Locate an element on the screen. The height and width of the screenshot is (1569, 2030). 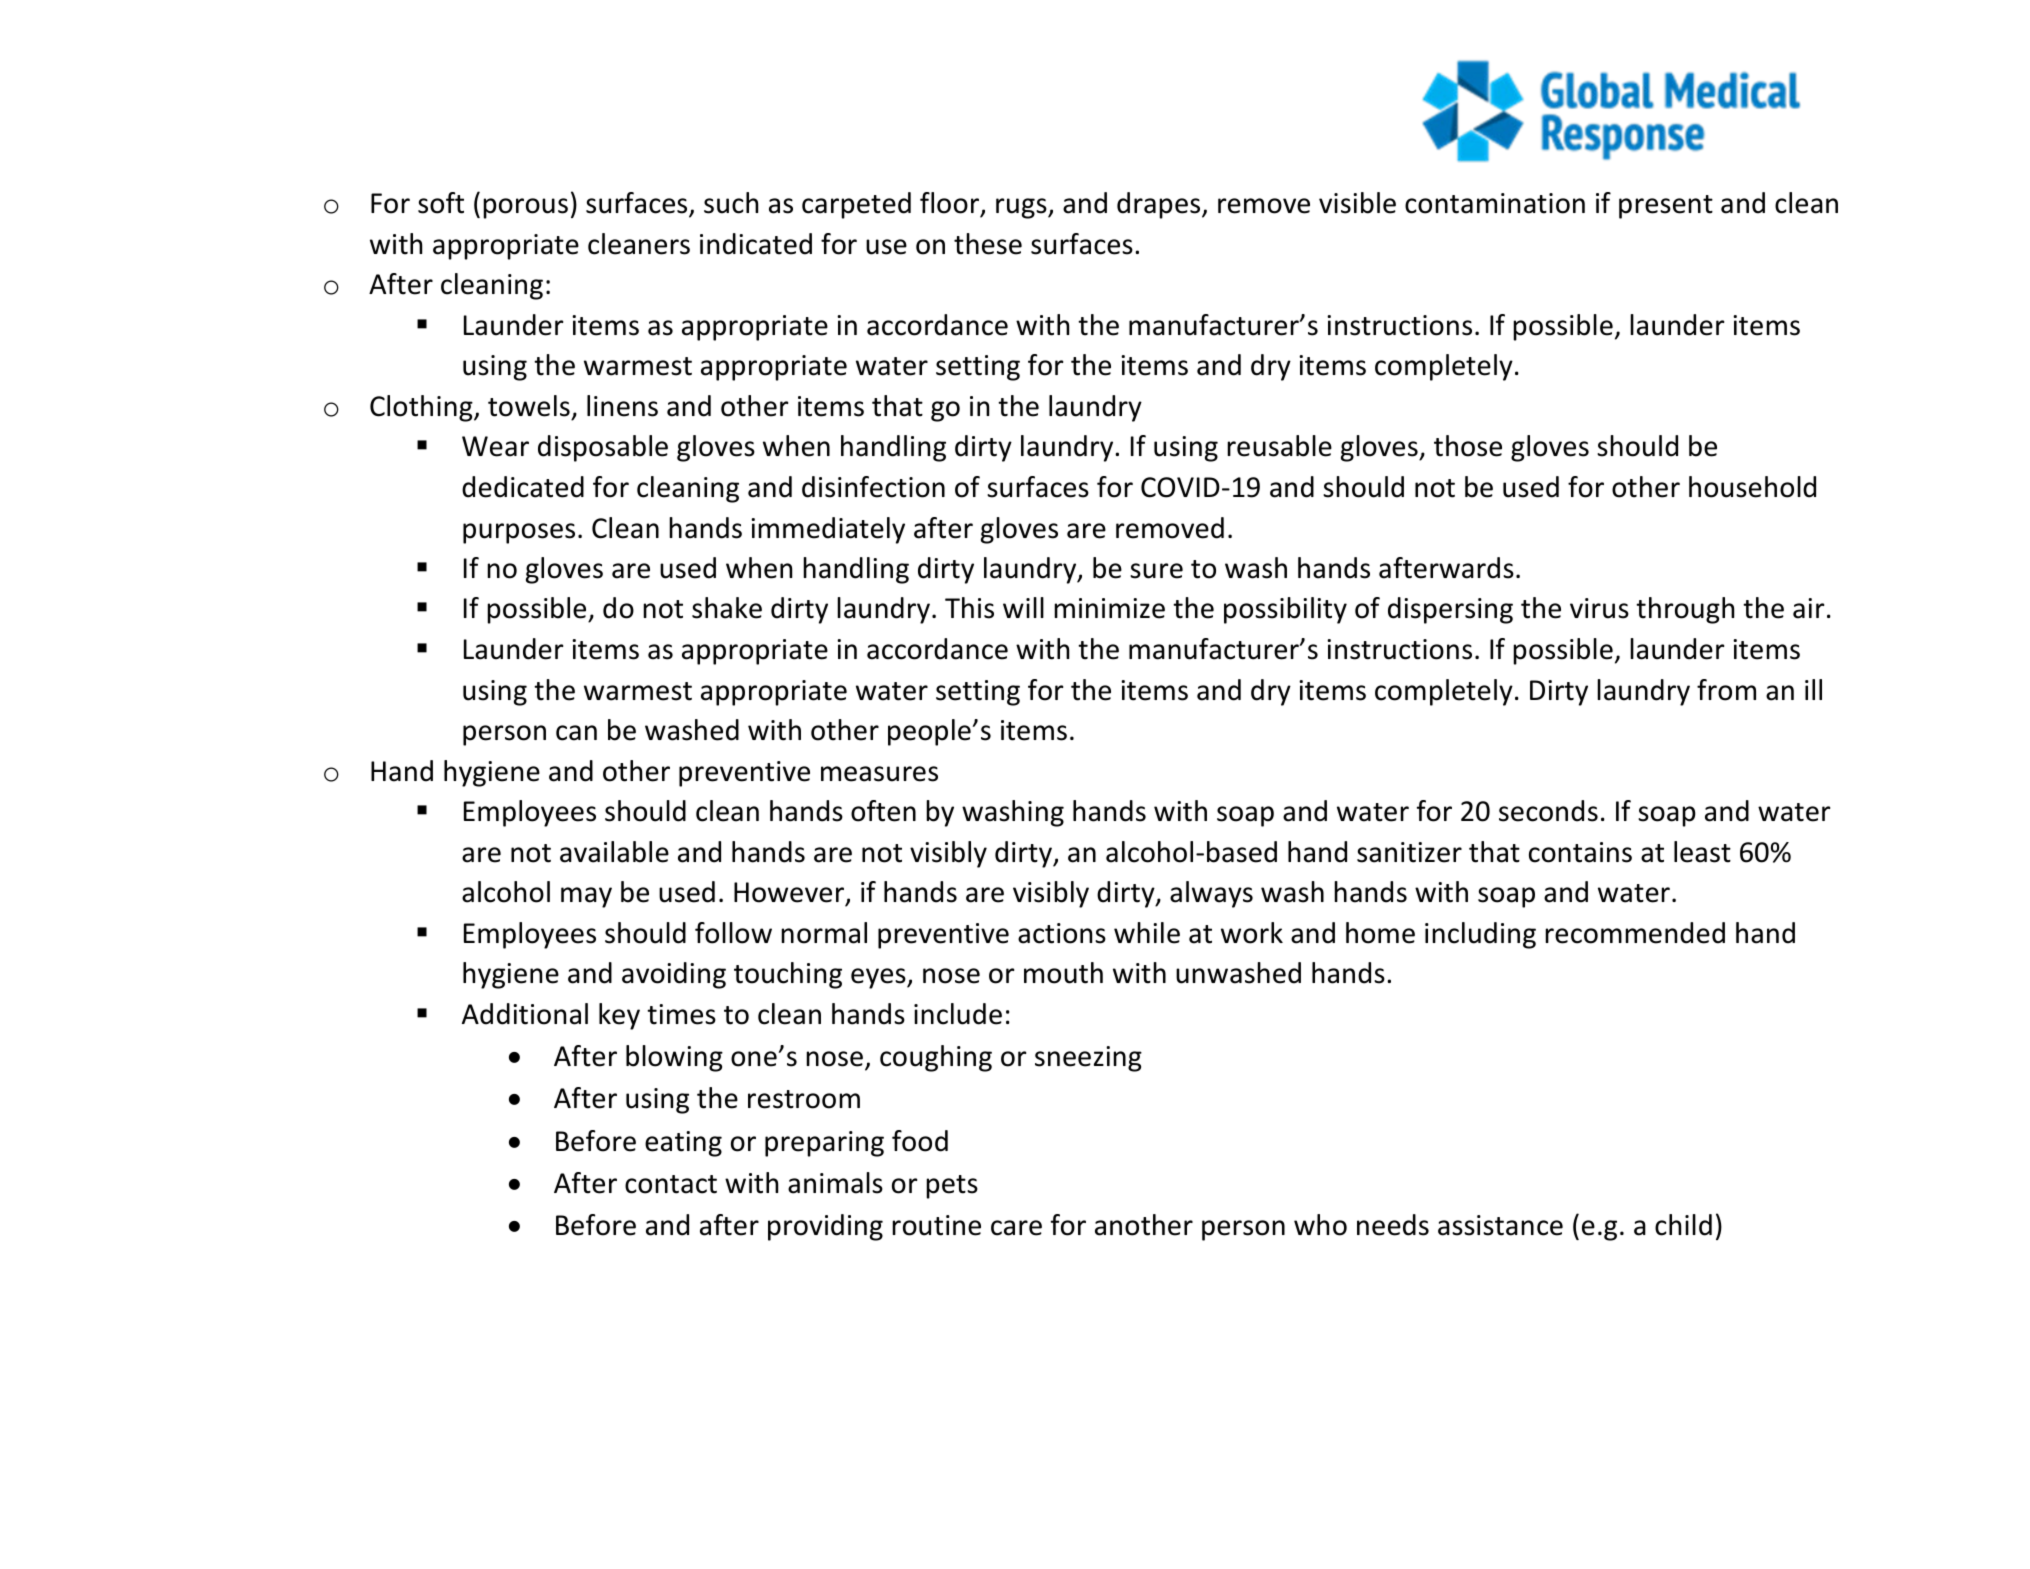
contact is located at coordinates (671, 1184).
